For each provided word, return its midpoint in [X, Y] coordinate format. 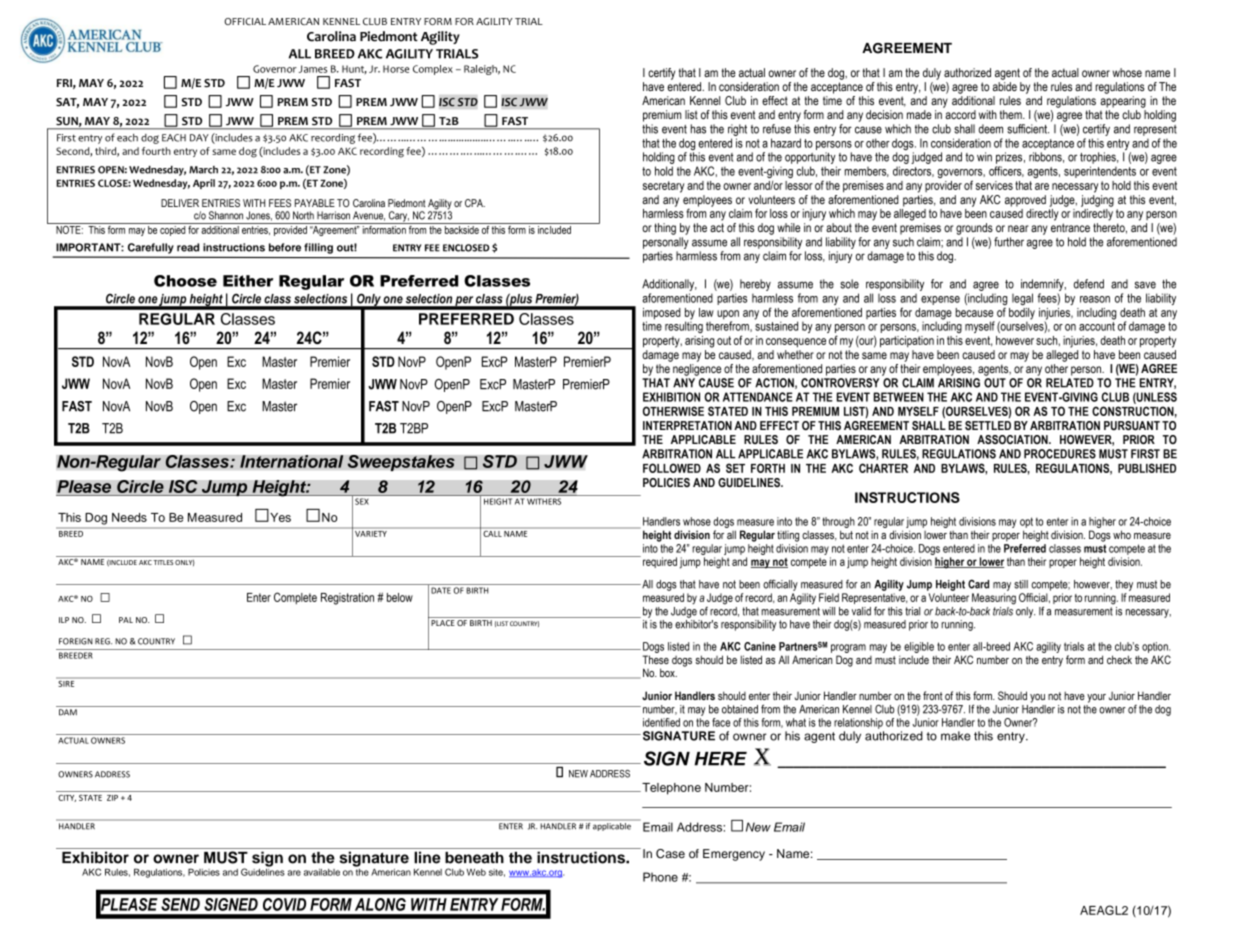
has [698, 129]
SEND [180, 904]
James [313, 69]
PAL [126, 620]
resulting [684, 326]
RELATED [1070, 383]
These [655, 659]
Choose [185, 281]
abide [1005, 86]
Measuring [994, 599]
